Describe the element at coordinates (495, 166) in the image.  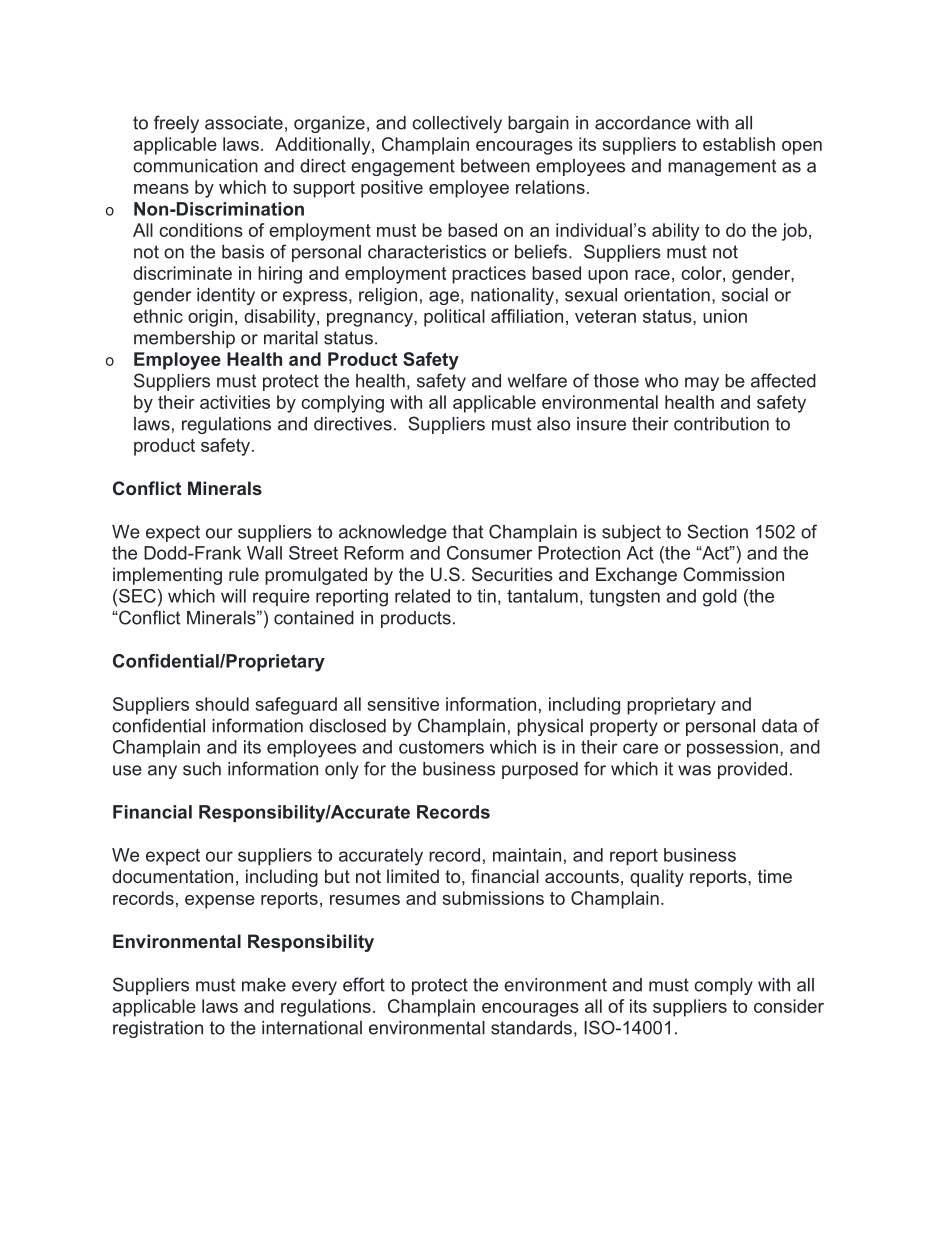
I see `between` at that location.
